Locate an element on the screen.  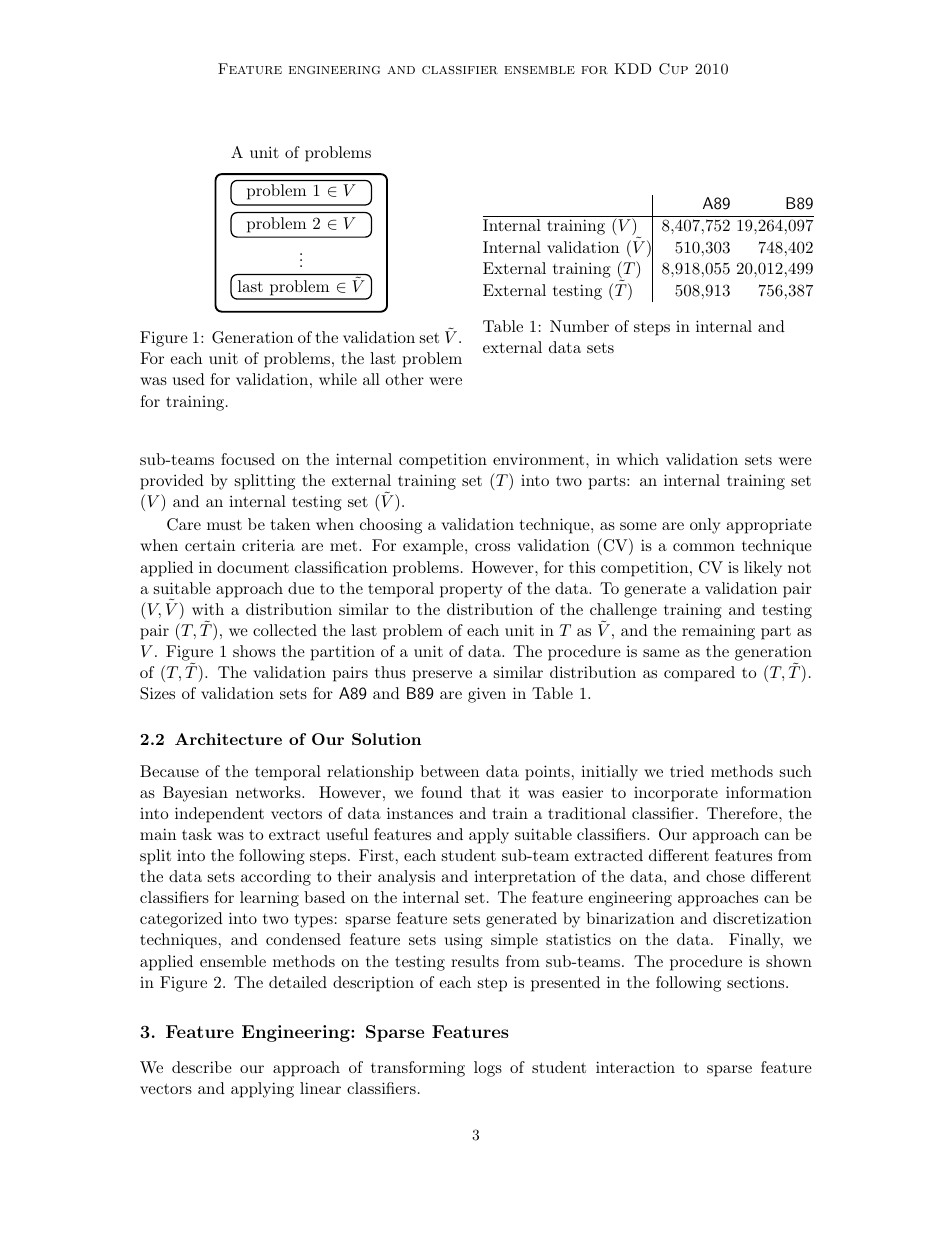
Cup is located at coordinates (673, 69).
